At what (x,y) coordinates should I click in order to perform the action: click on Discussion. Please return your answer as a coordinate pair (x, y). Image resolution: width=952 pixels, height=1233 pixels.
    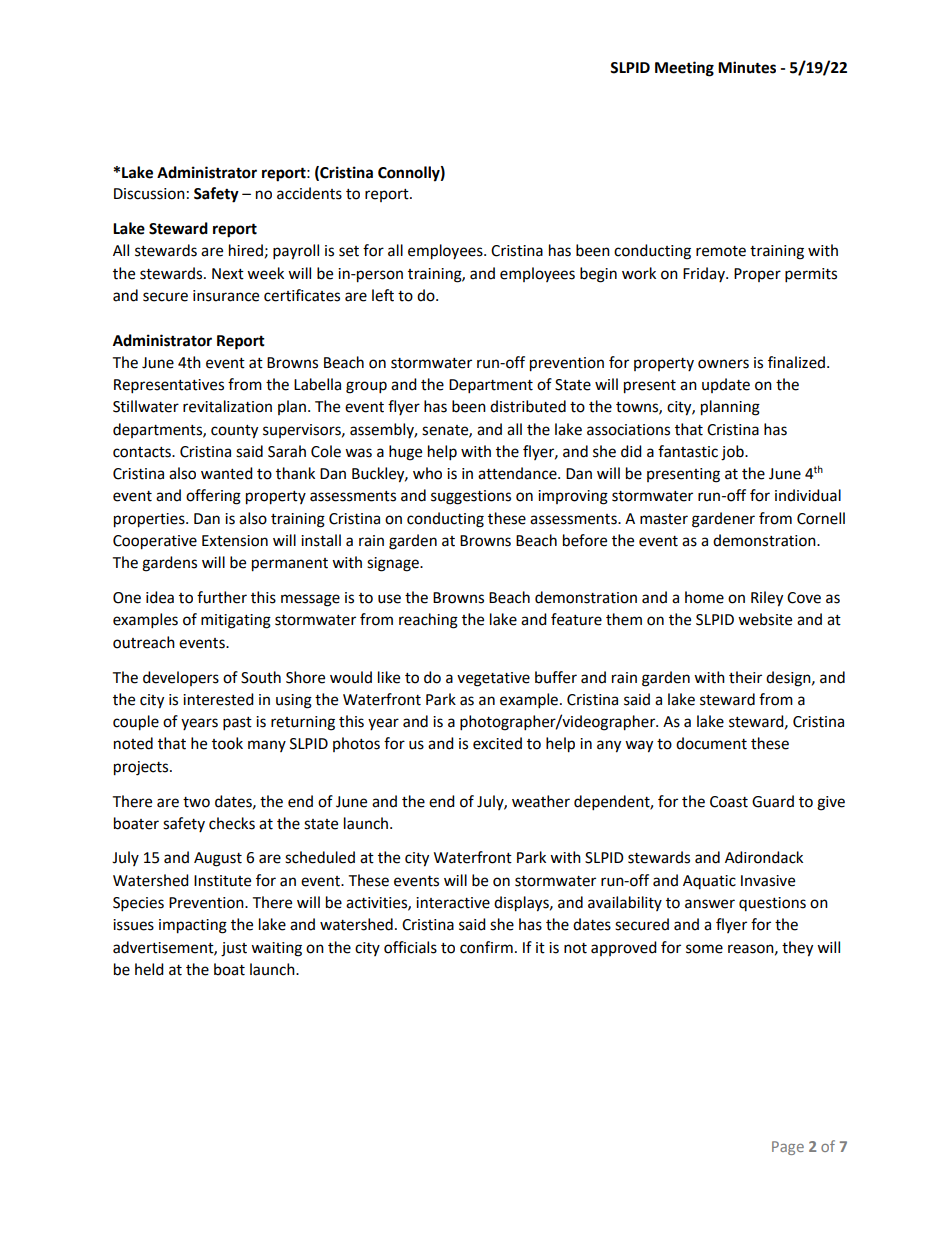
    Looking at the image, I should click on (149, 194).
